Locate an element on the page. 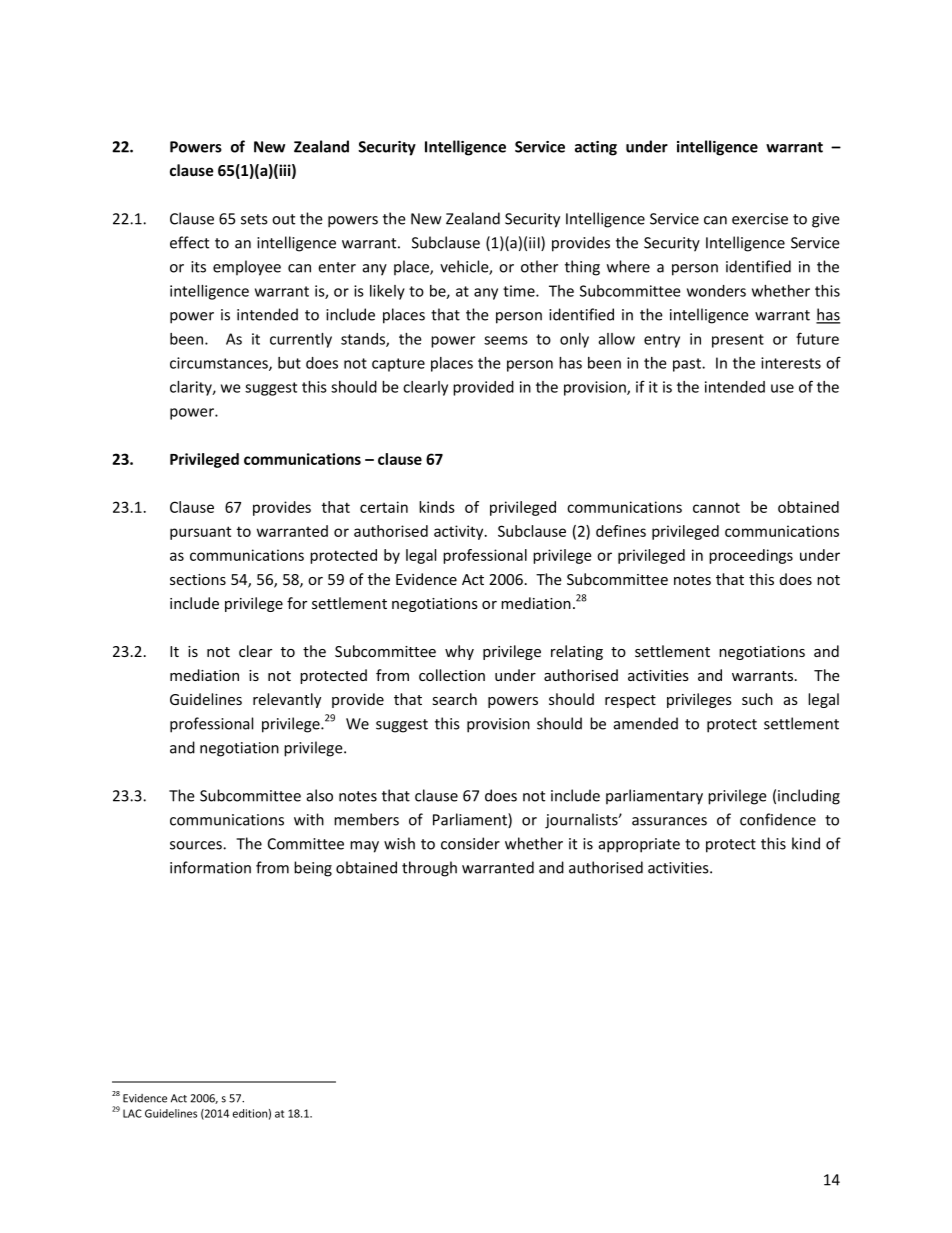  sets is located at coordinates (254, 219).
